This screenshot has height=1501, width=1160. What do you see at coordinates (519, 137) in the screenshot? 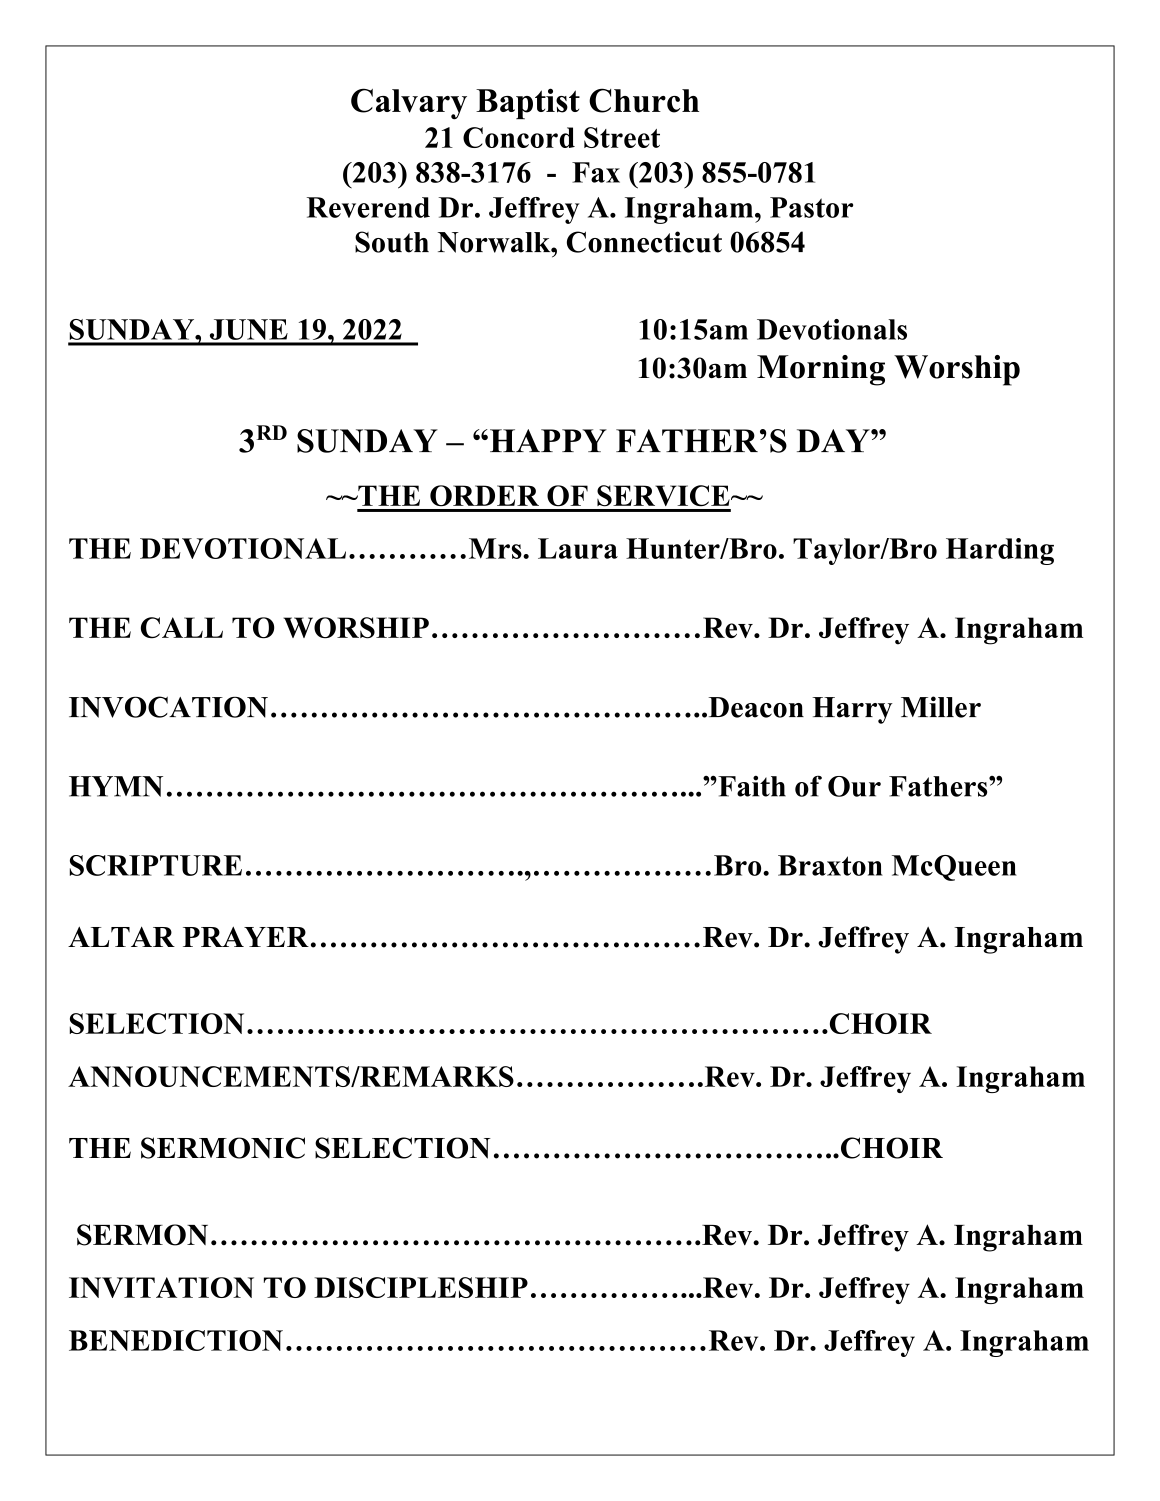
I see `Concord` at bounding box center [519, 137].
